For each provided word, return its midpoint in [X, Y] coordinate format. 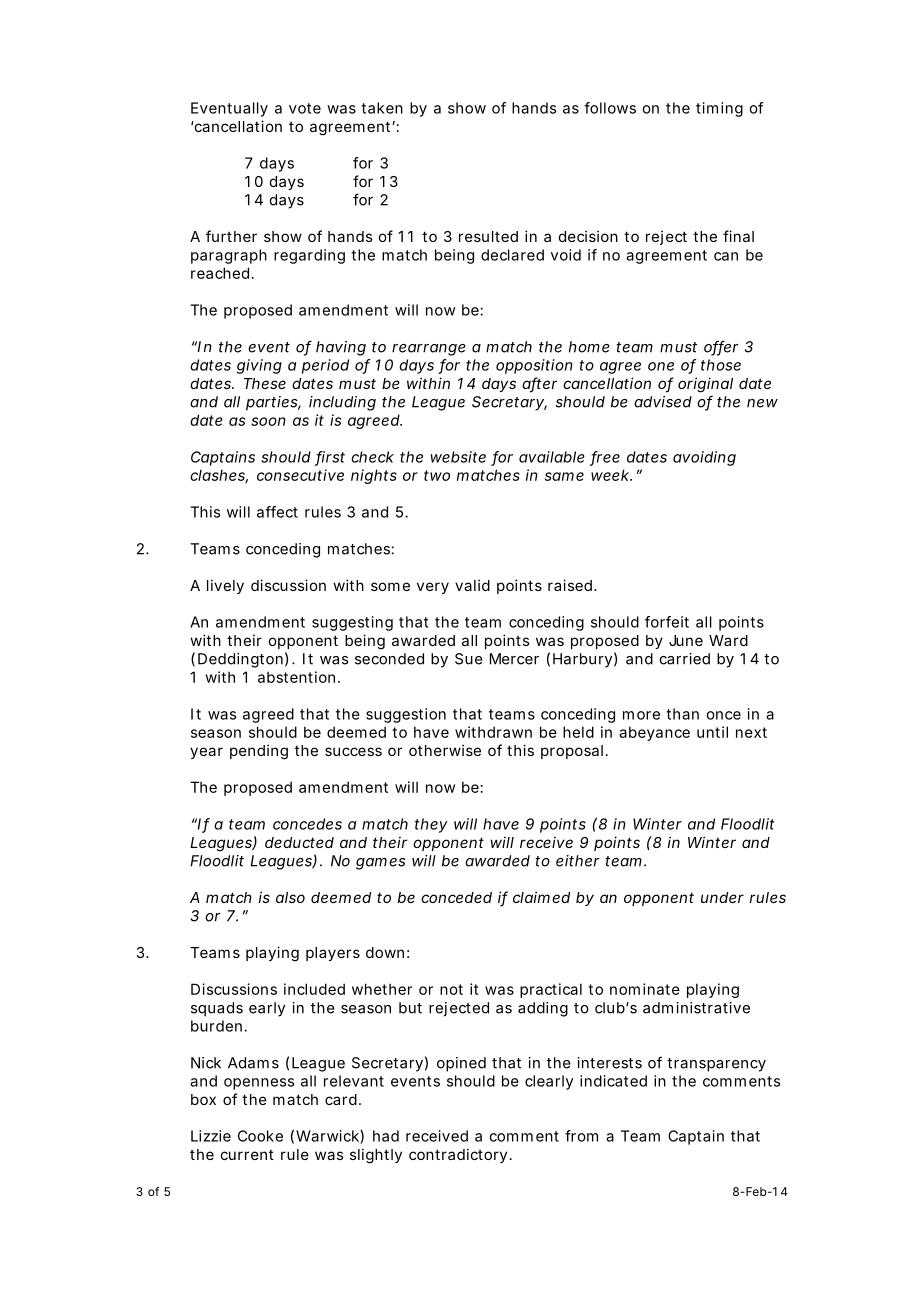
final [738, 236]
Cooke [260, 1136]
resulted [488, 236]
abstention [299, 677]
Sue [469, 659]
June [686, 640]
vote [305, 108]
